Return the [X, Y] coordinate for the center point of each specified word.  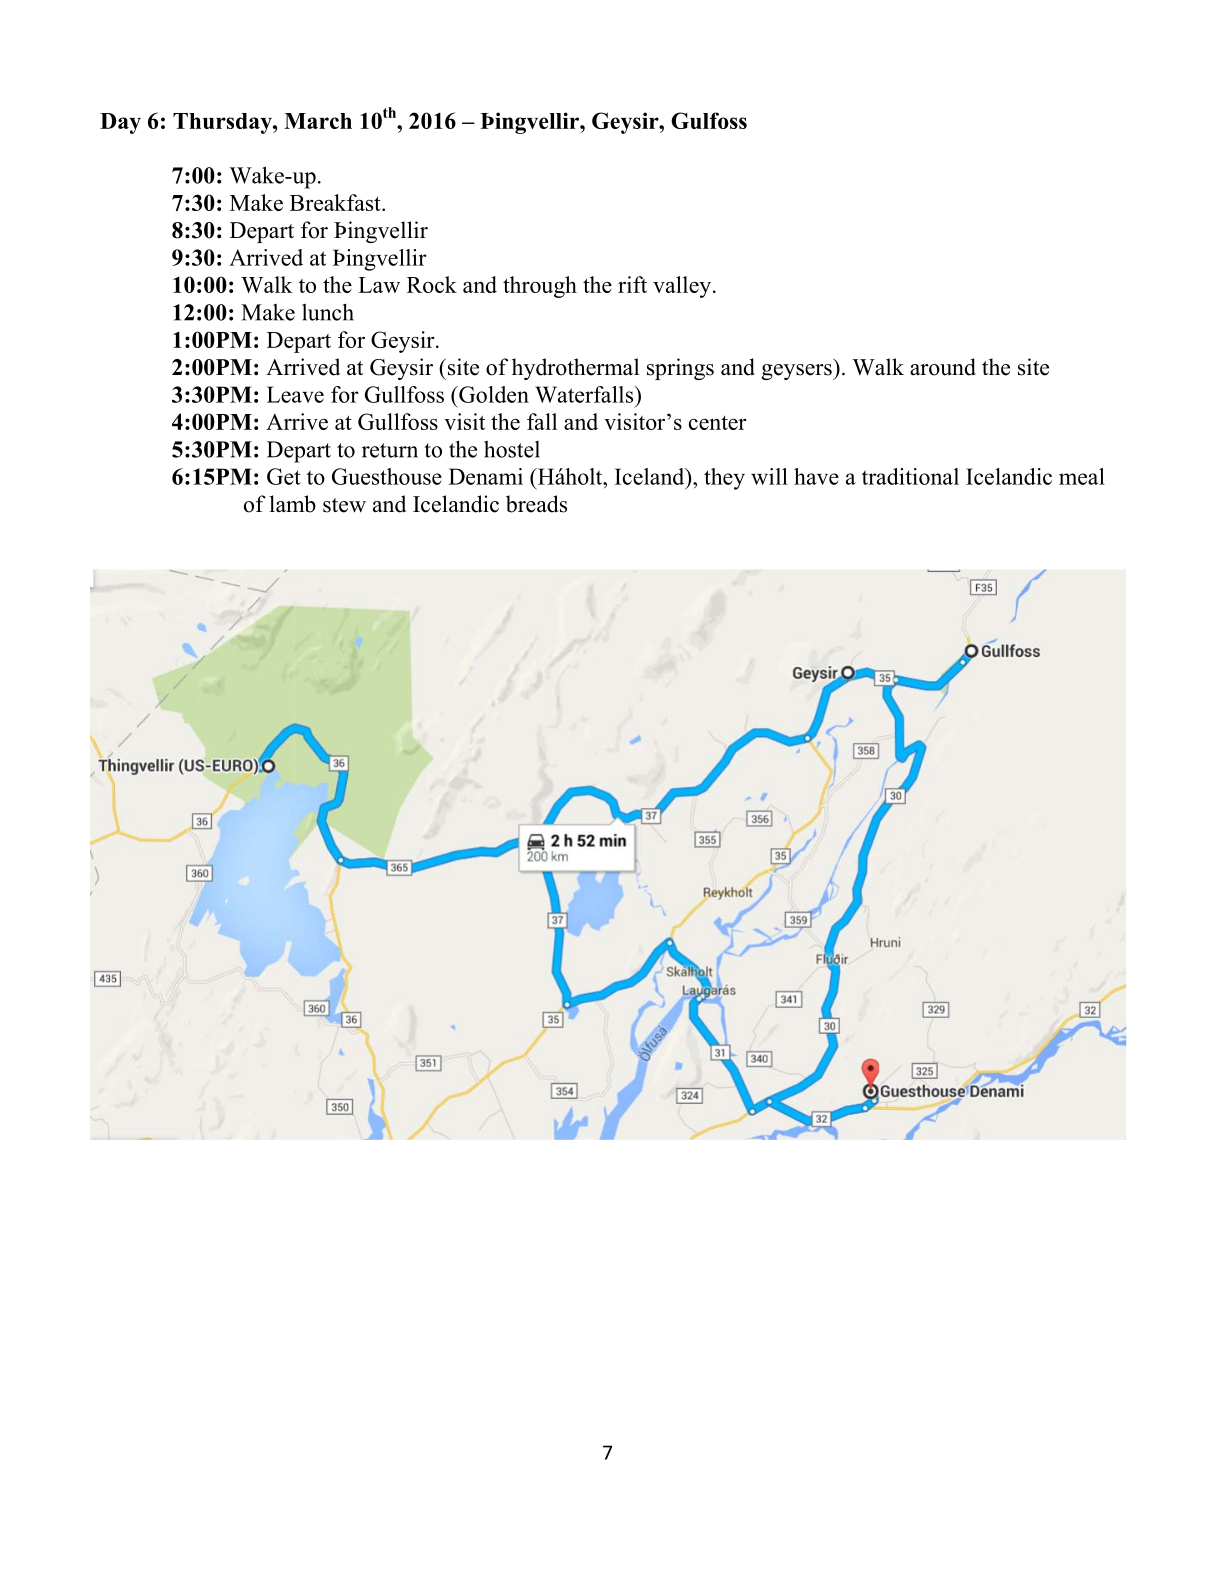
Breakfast [336, 202]
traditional [910, 476]
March [318, 121]
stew [344, 505]
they [724, 479]
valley [683, 287]
